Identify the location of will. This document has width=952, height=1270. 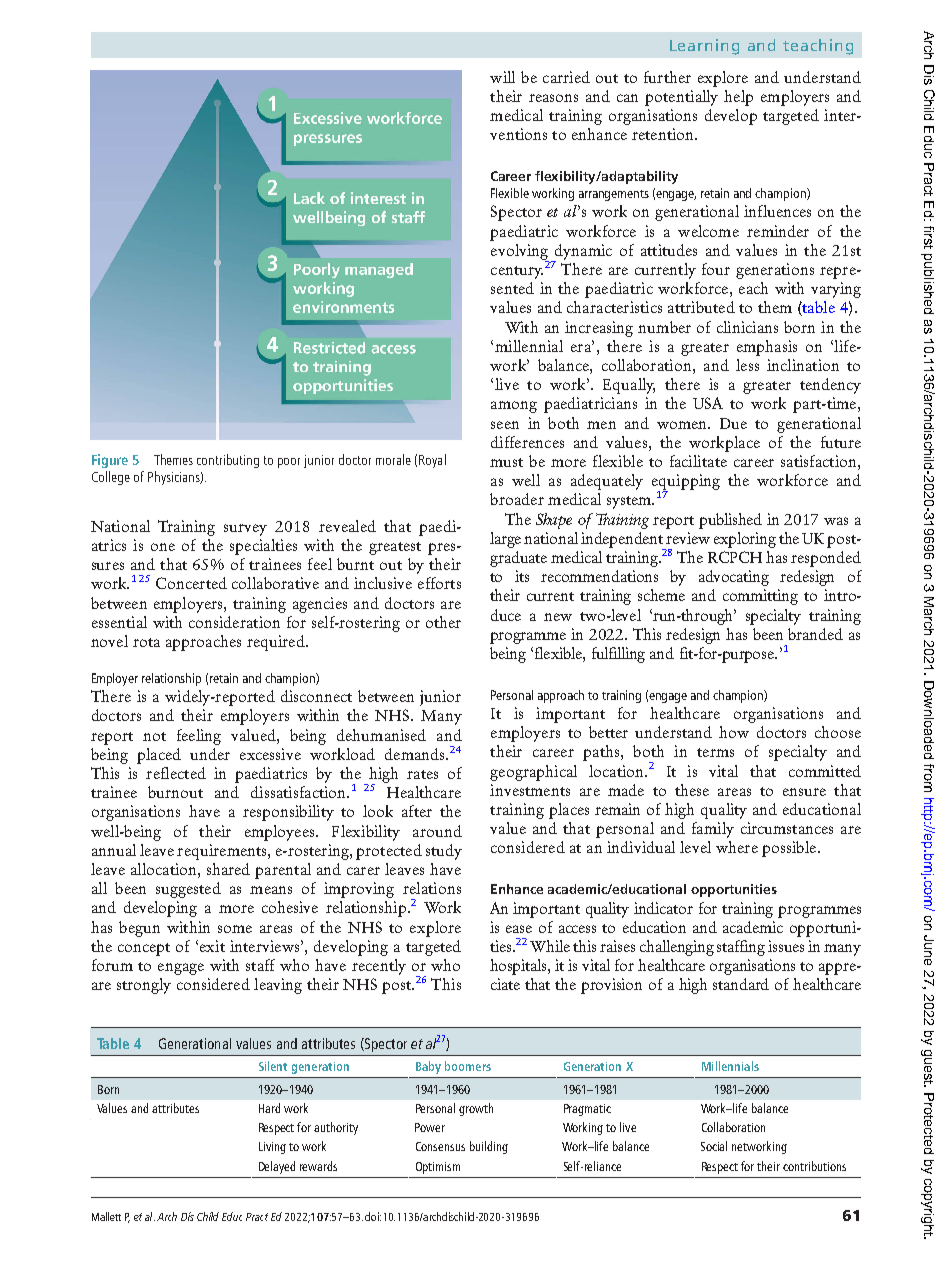
(502, 77).
